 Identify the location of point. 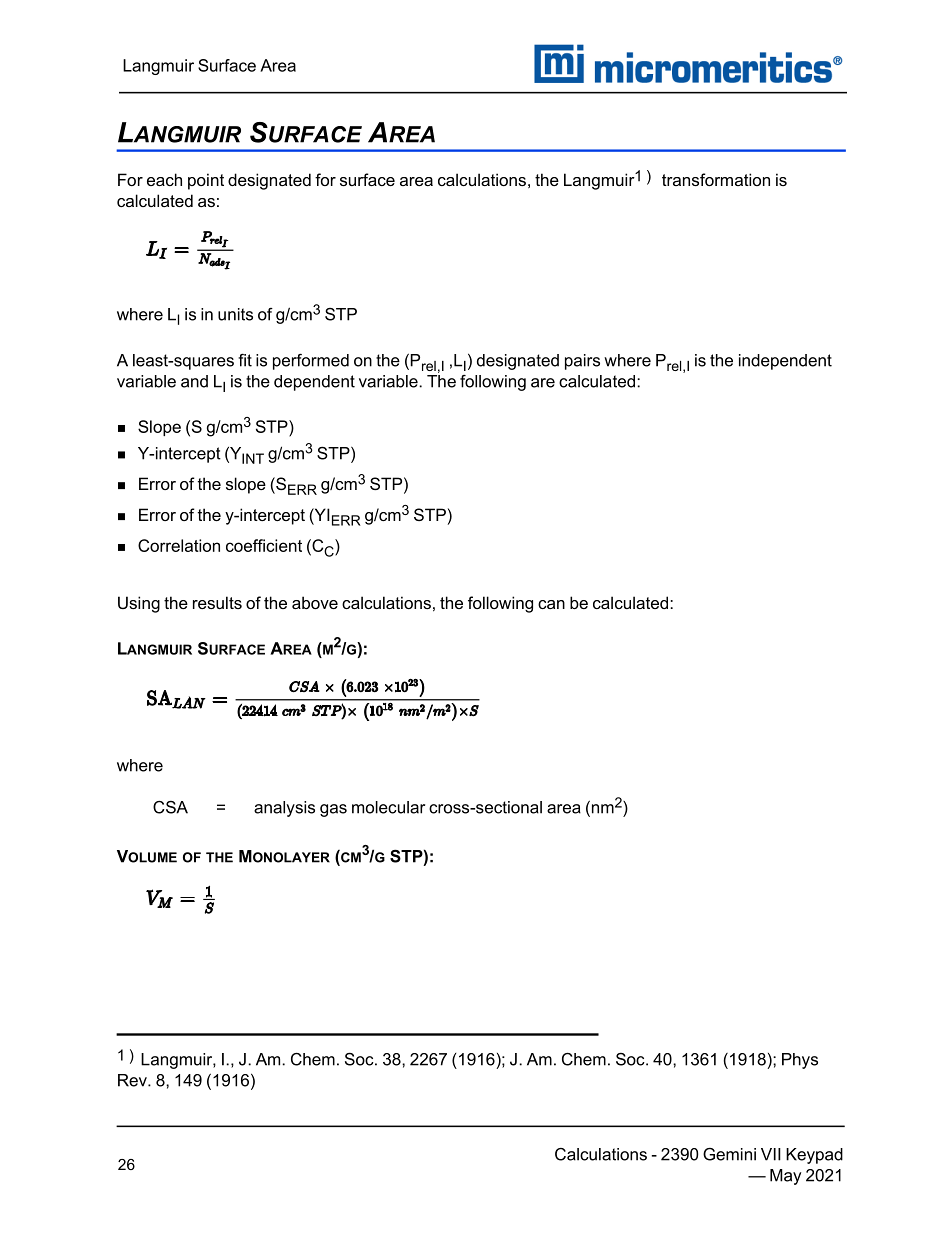
(206, 181).
